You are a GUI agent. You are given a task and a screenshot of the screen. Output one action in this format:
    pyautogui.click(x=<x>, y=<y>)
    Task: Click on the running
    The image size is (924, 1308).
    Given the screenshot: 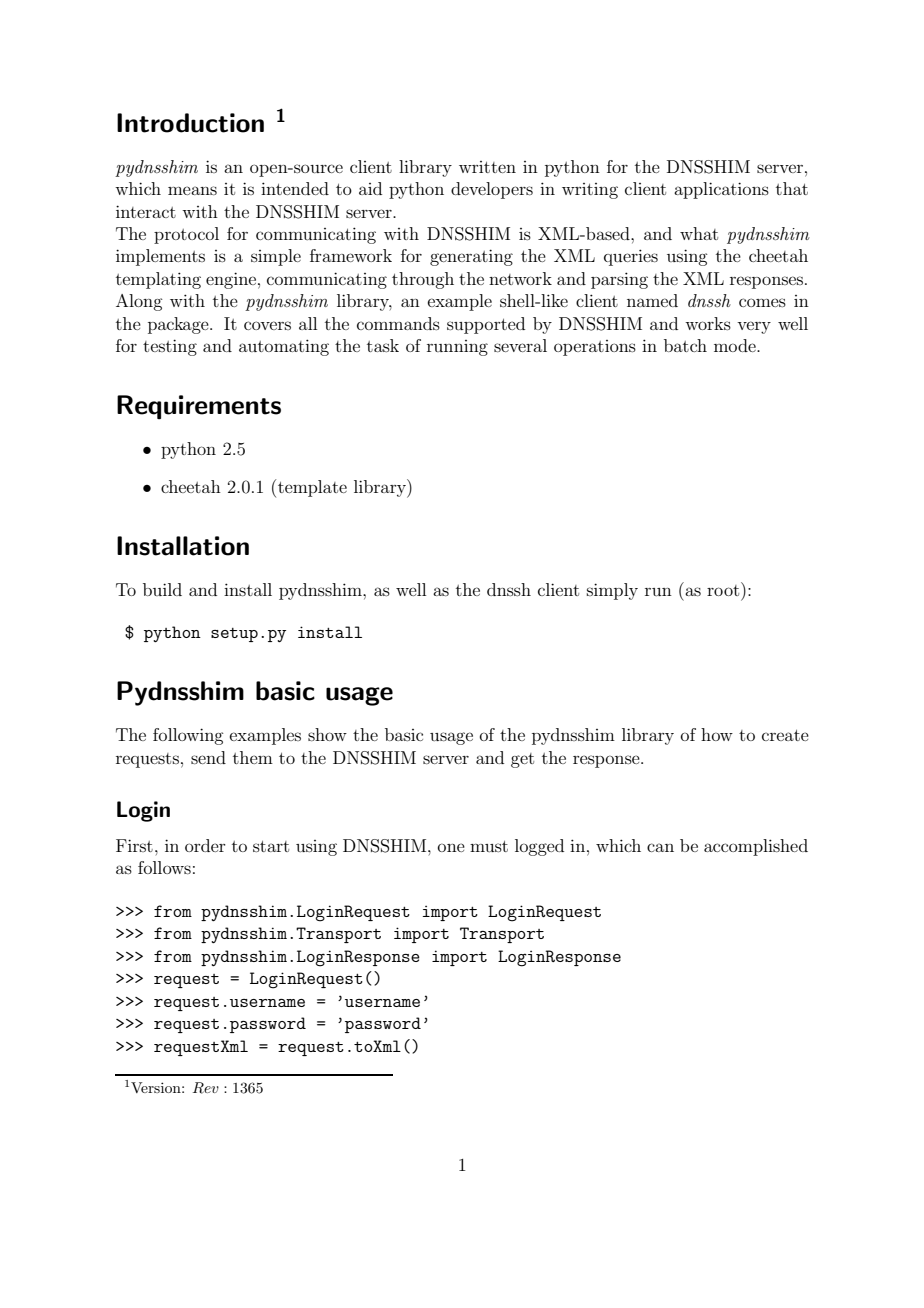 What is the action you would take?
    pyautogui.click(x=457, y=348)
